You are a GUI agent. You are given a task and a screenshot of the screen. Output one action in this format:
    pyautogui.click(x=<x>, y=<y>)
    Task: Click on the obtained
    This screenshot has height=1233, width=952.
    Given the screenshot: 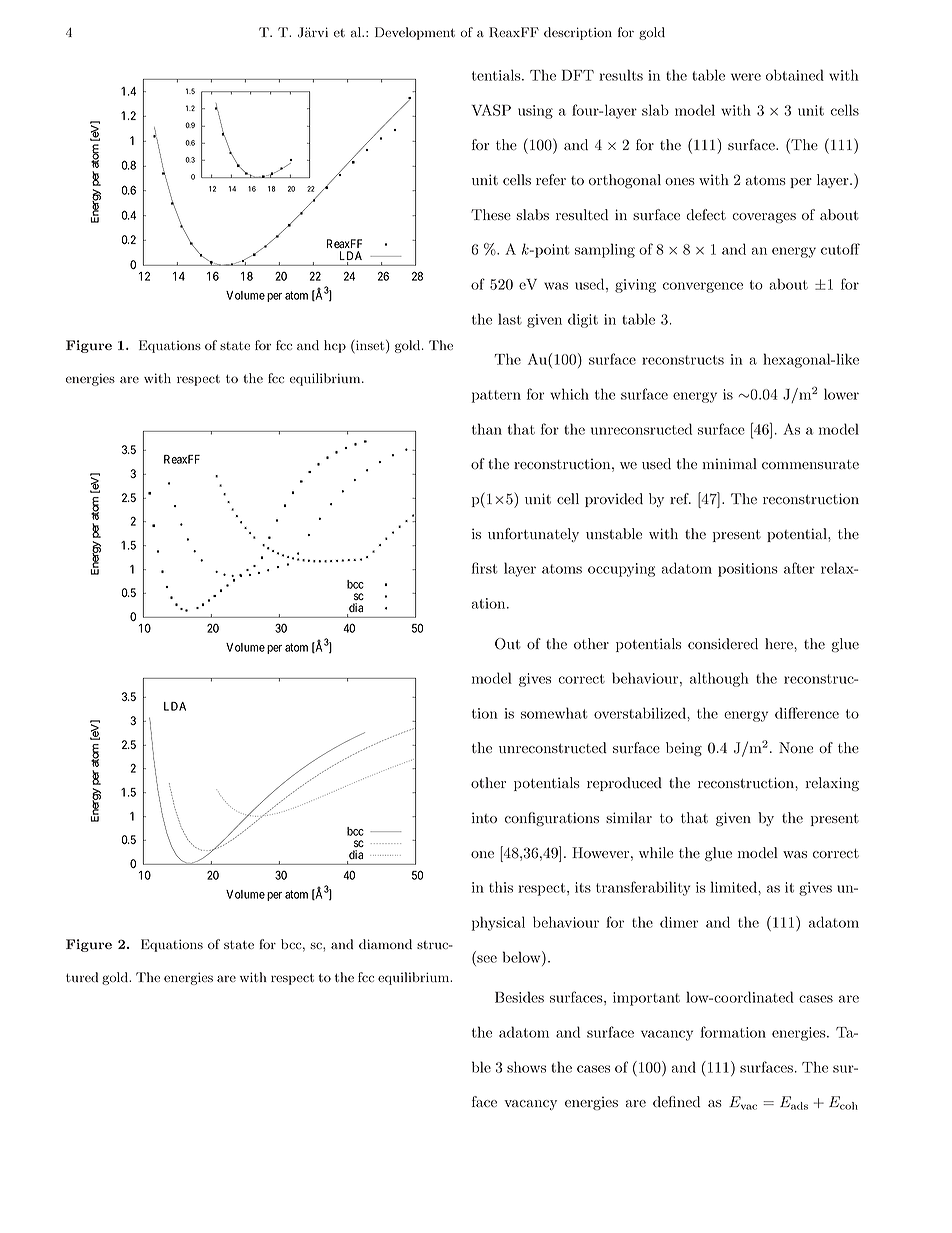 What is the action you would take?
    pyautogui.click(x=795, y=75)
